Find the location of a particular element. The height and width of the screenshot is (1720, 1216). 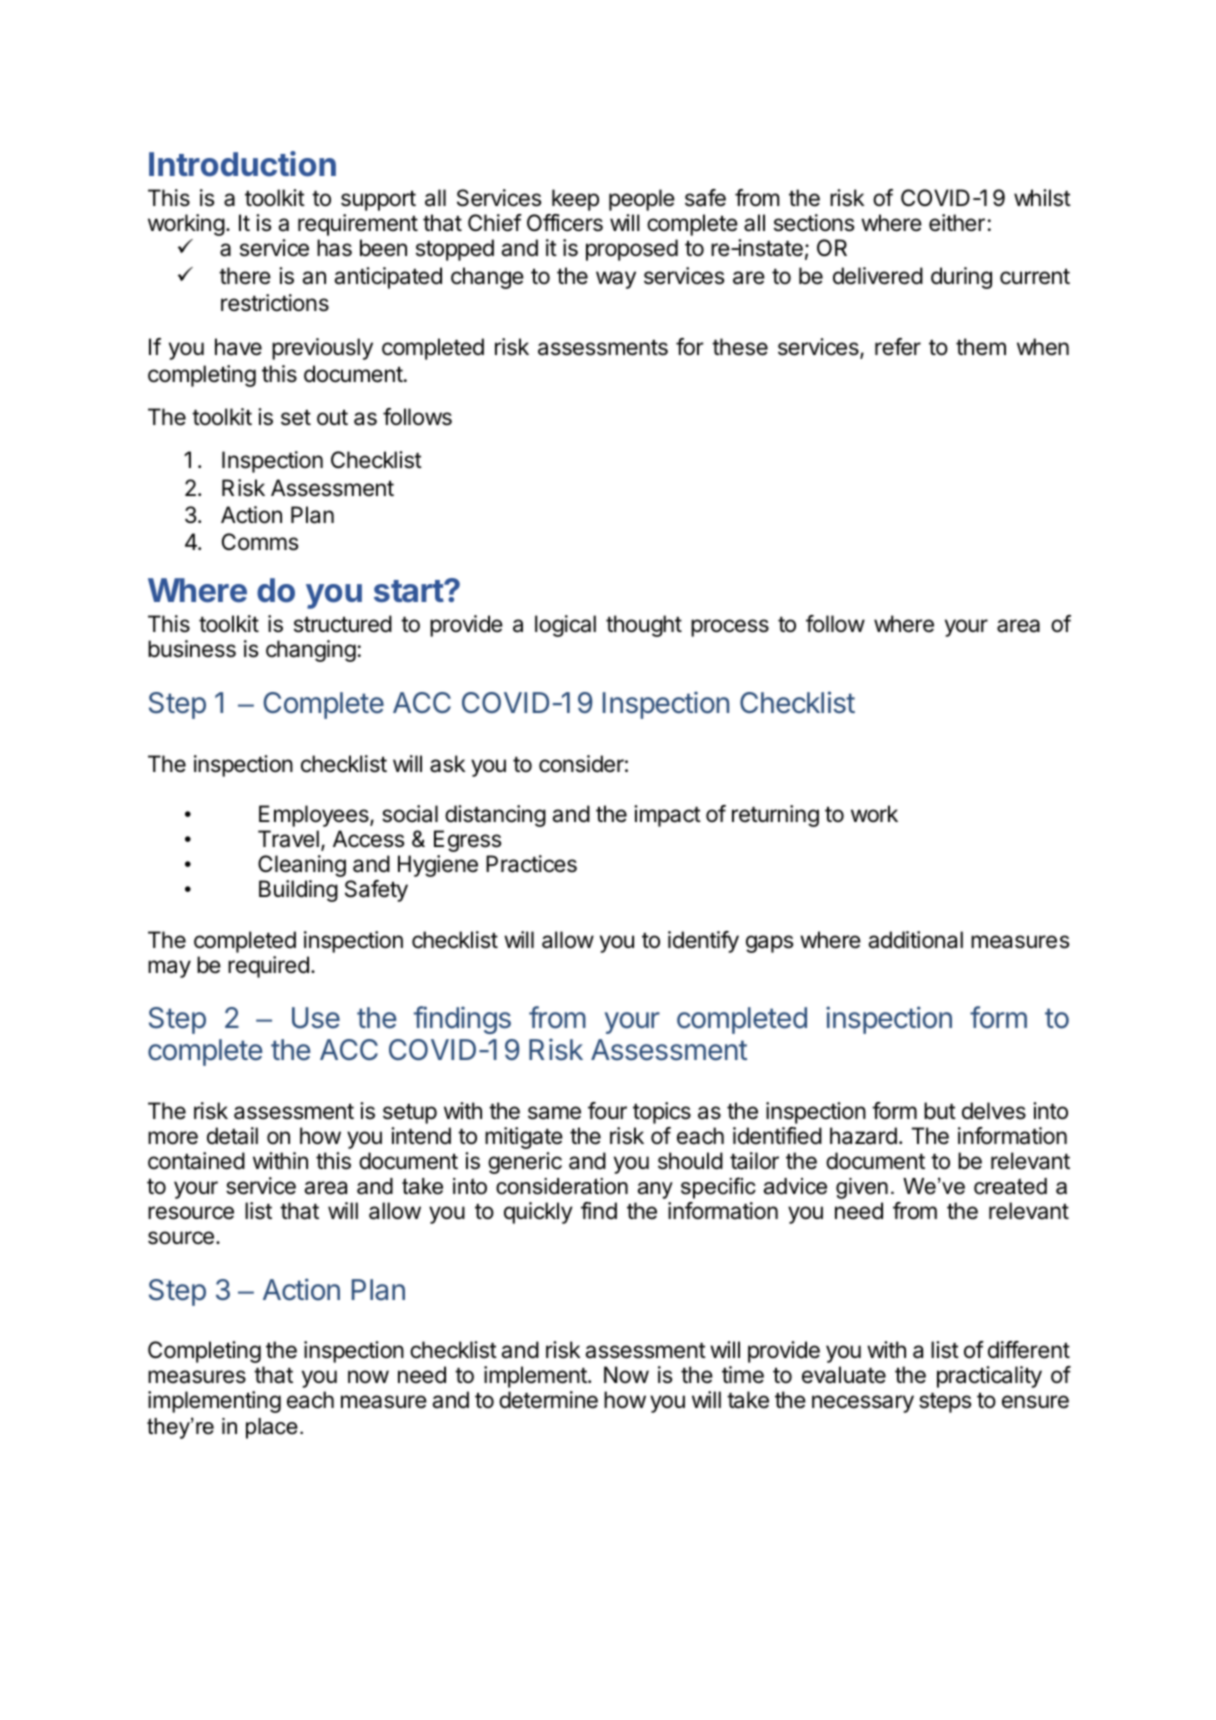

identify is located at coordinates (703, 942).
